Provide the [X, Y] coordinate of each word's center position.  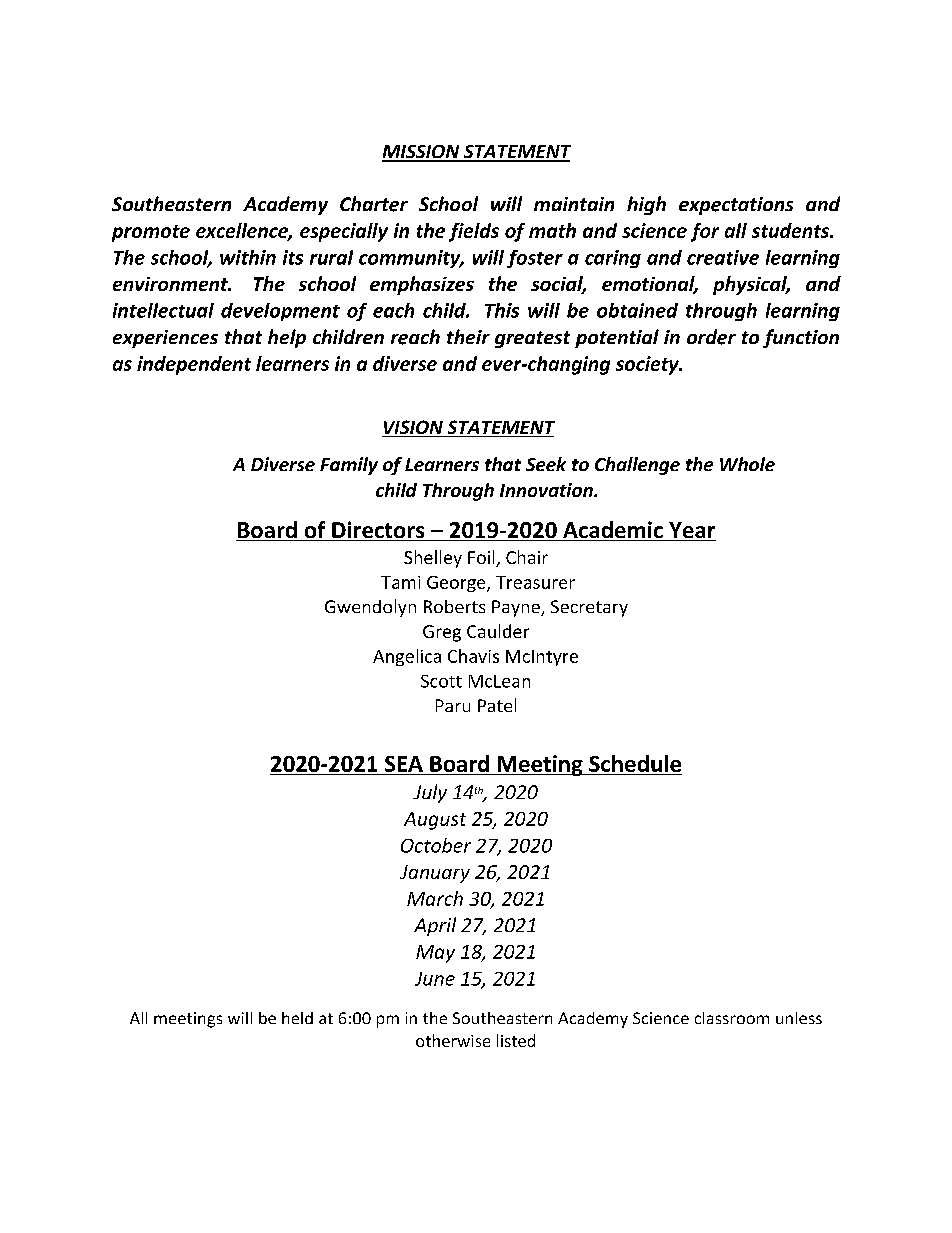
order [711, 337]
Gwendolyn [370, 608]
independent [194, 365]
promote [151, 233]
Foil [482, 558]
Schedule [634, 765]
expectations [736, 206]
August [435, 821]
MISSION [422, 153]
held [297, 1018]
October [436, 845]
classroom [732, 1018]
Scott [441, 681]
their [468, 336]
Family [349, 466]
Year [691, 531]
